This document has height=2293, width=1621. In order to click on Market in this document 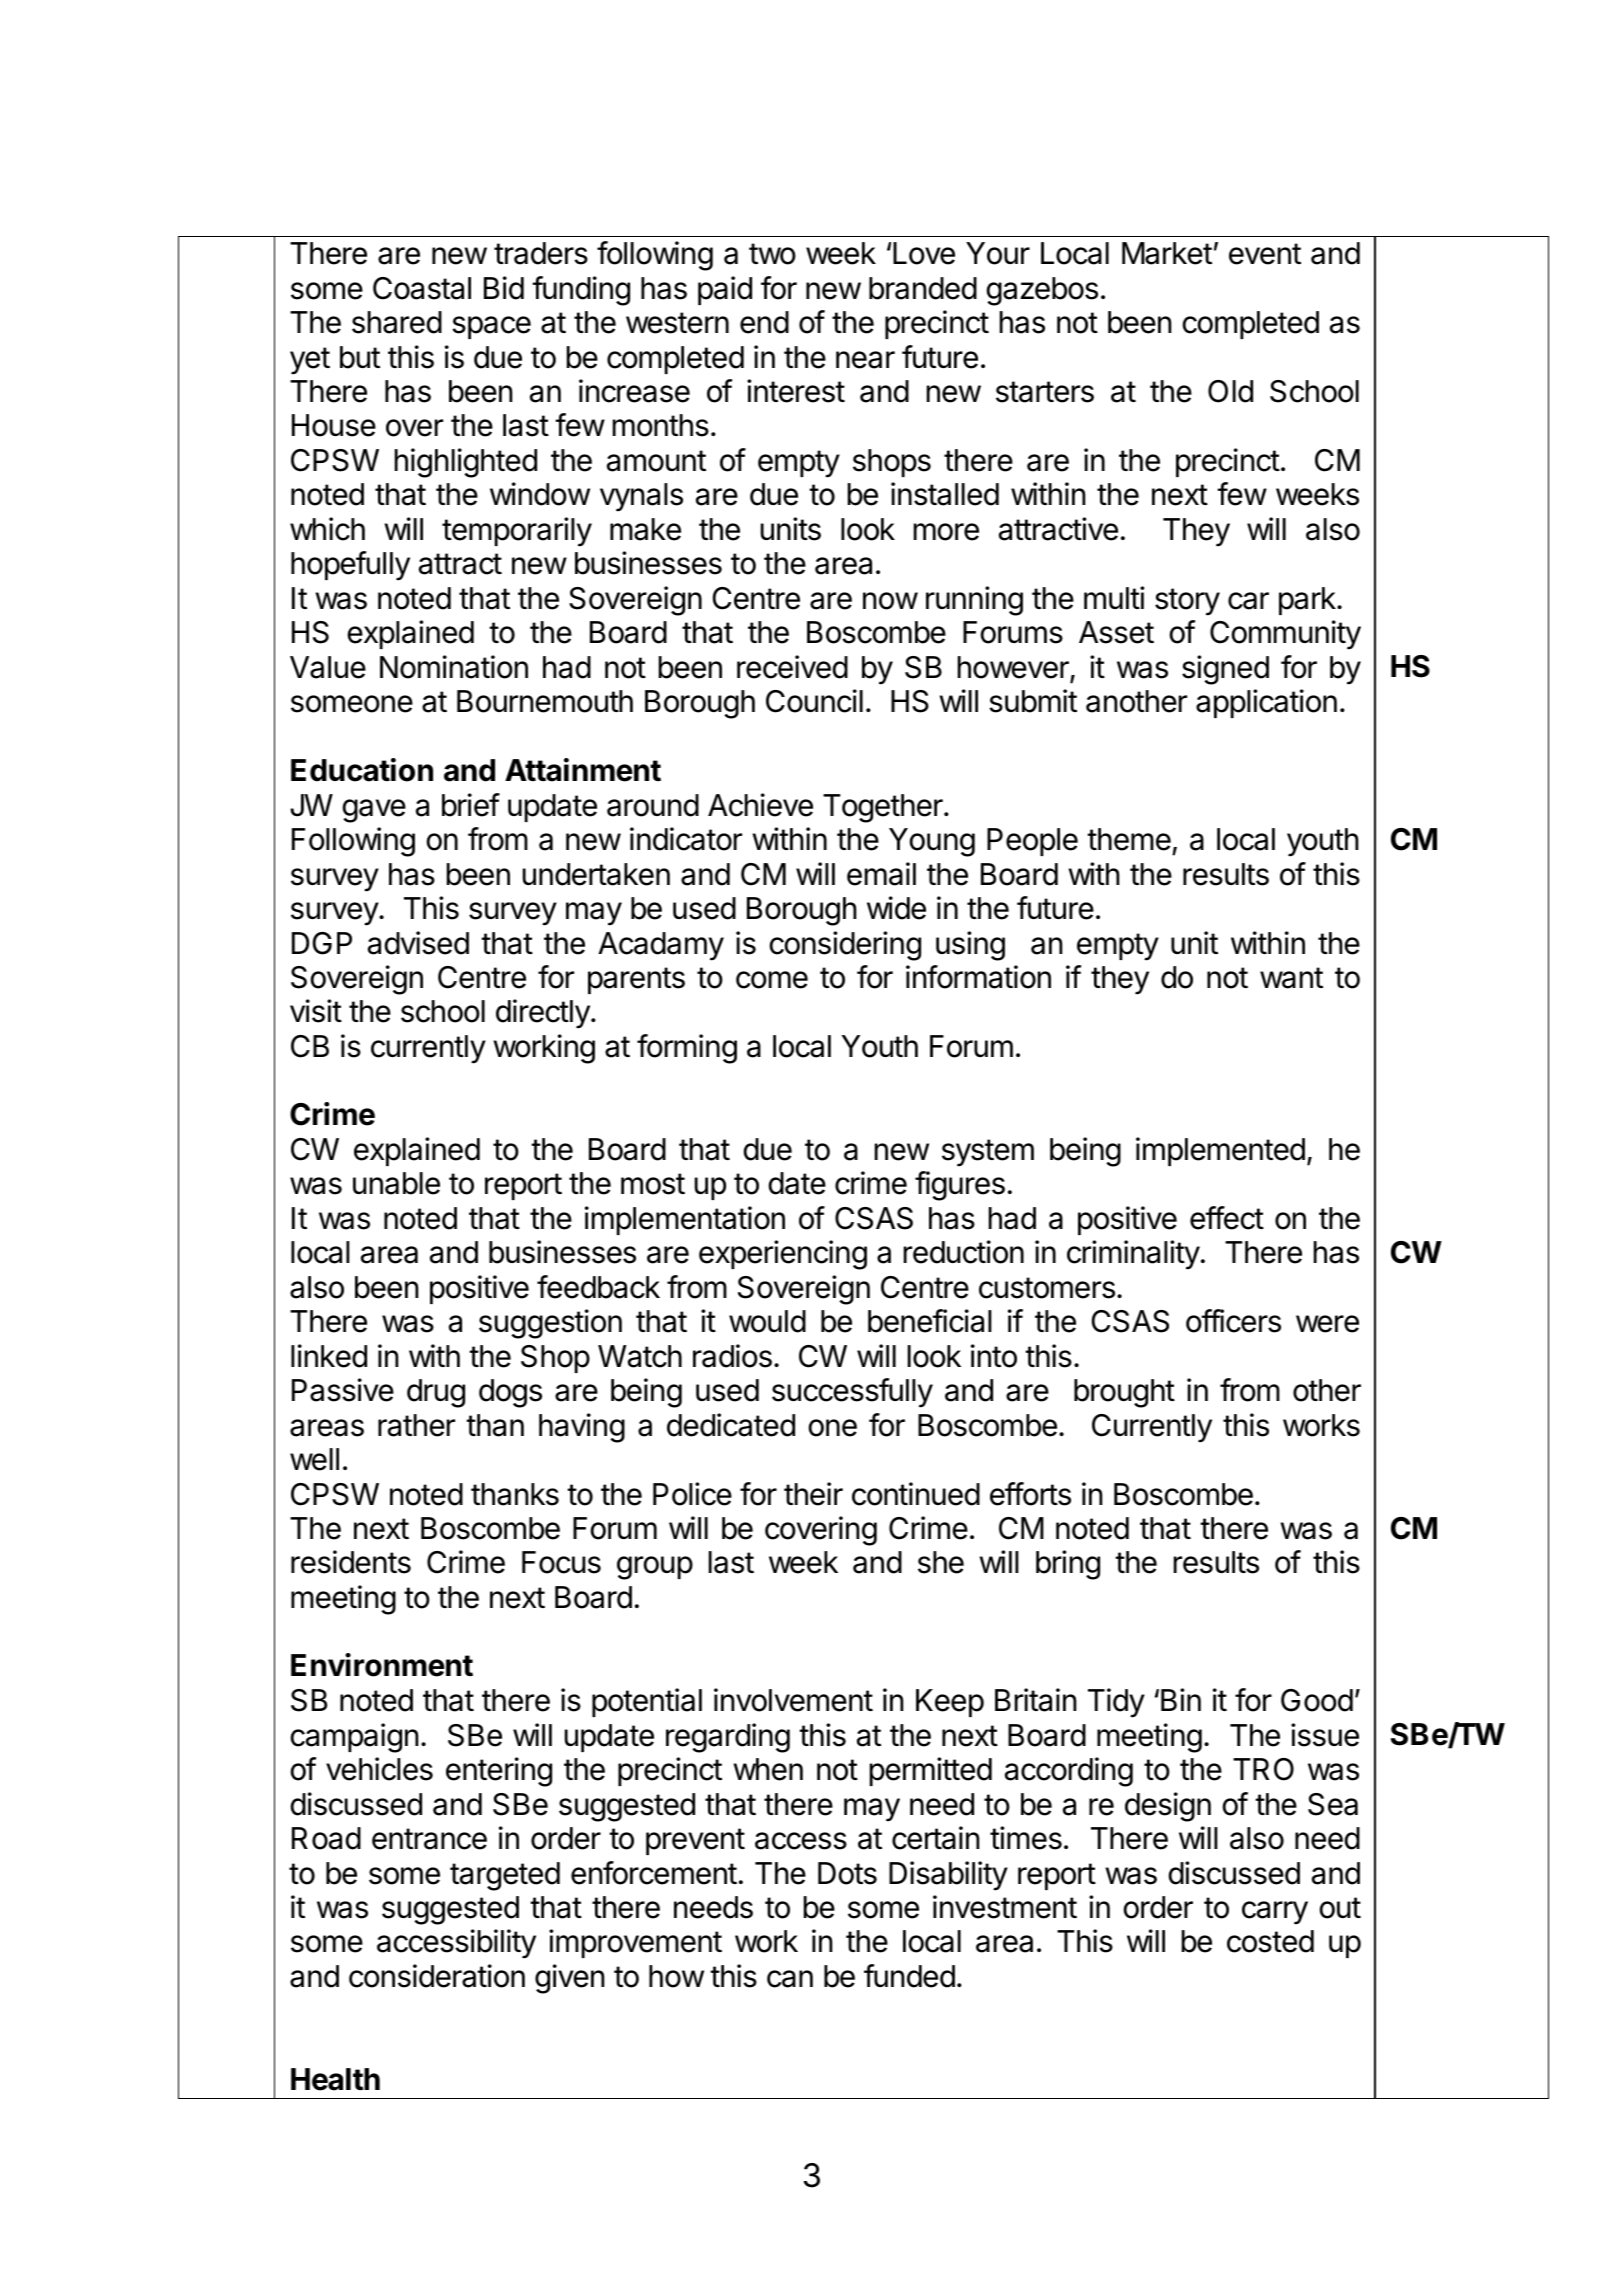, I will do `click(1167, 253)`.
